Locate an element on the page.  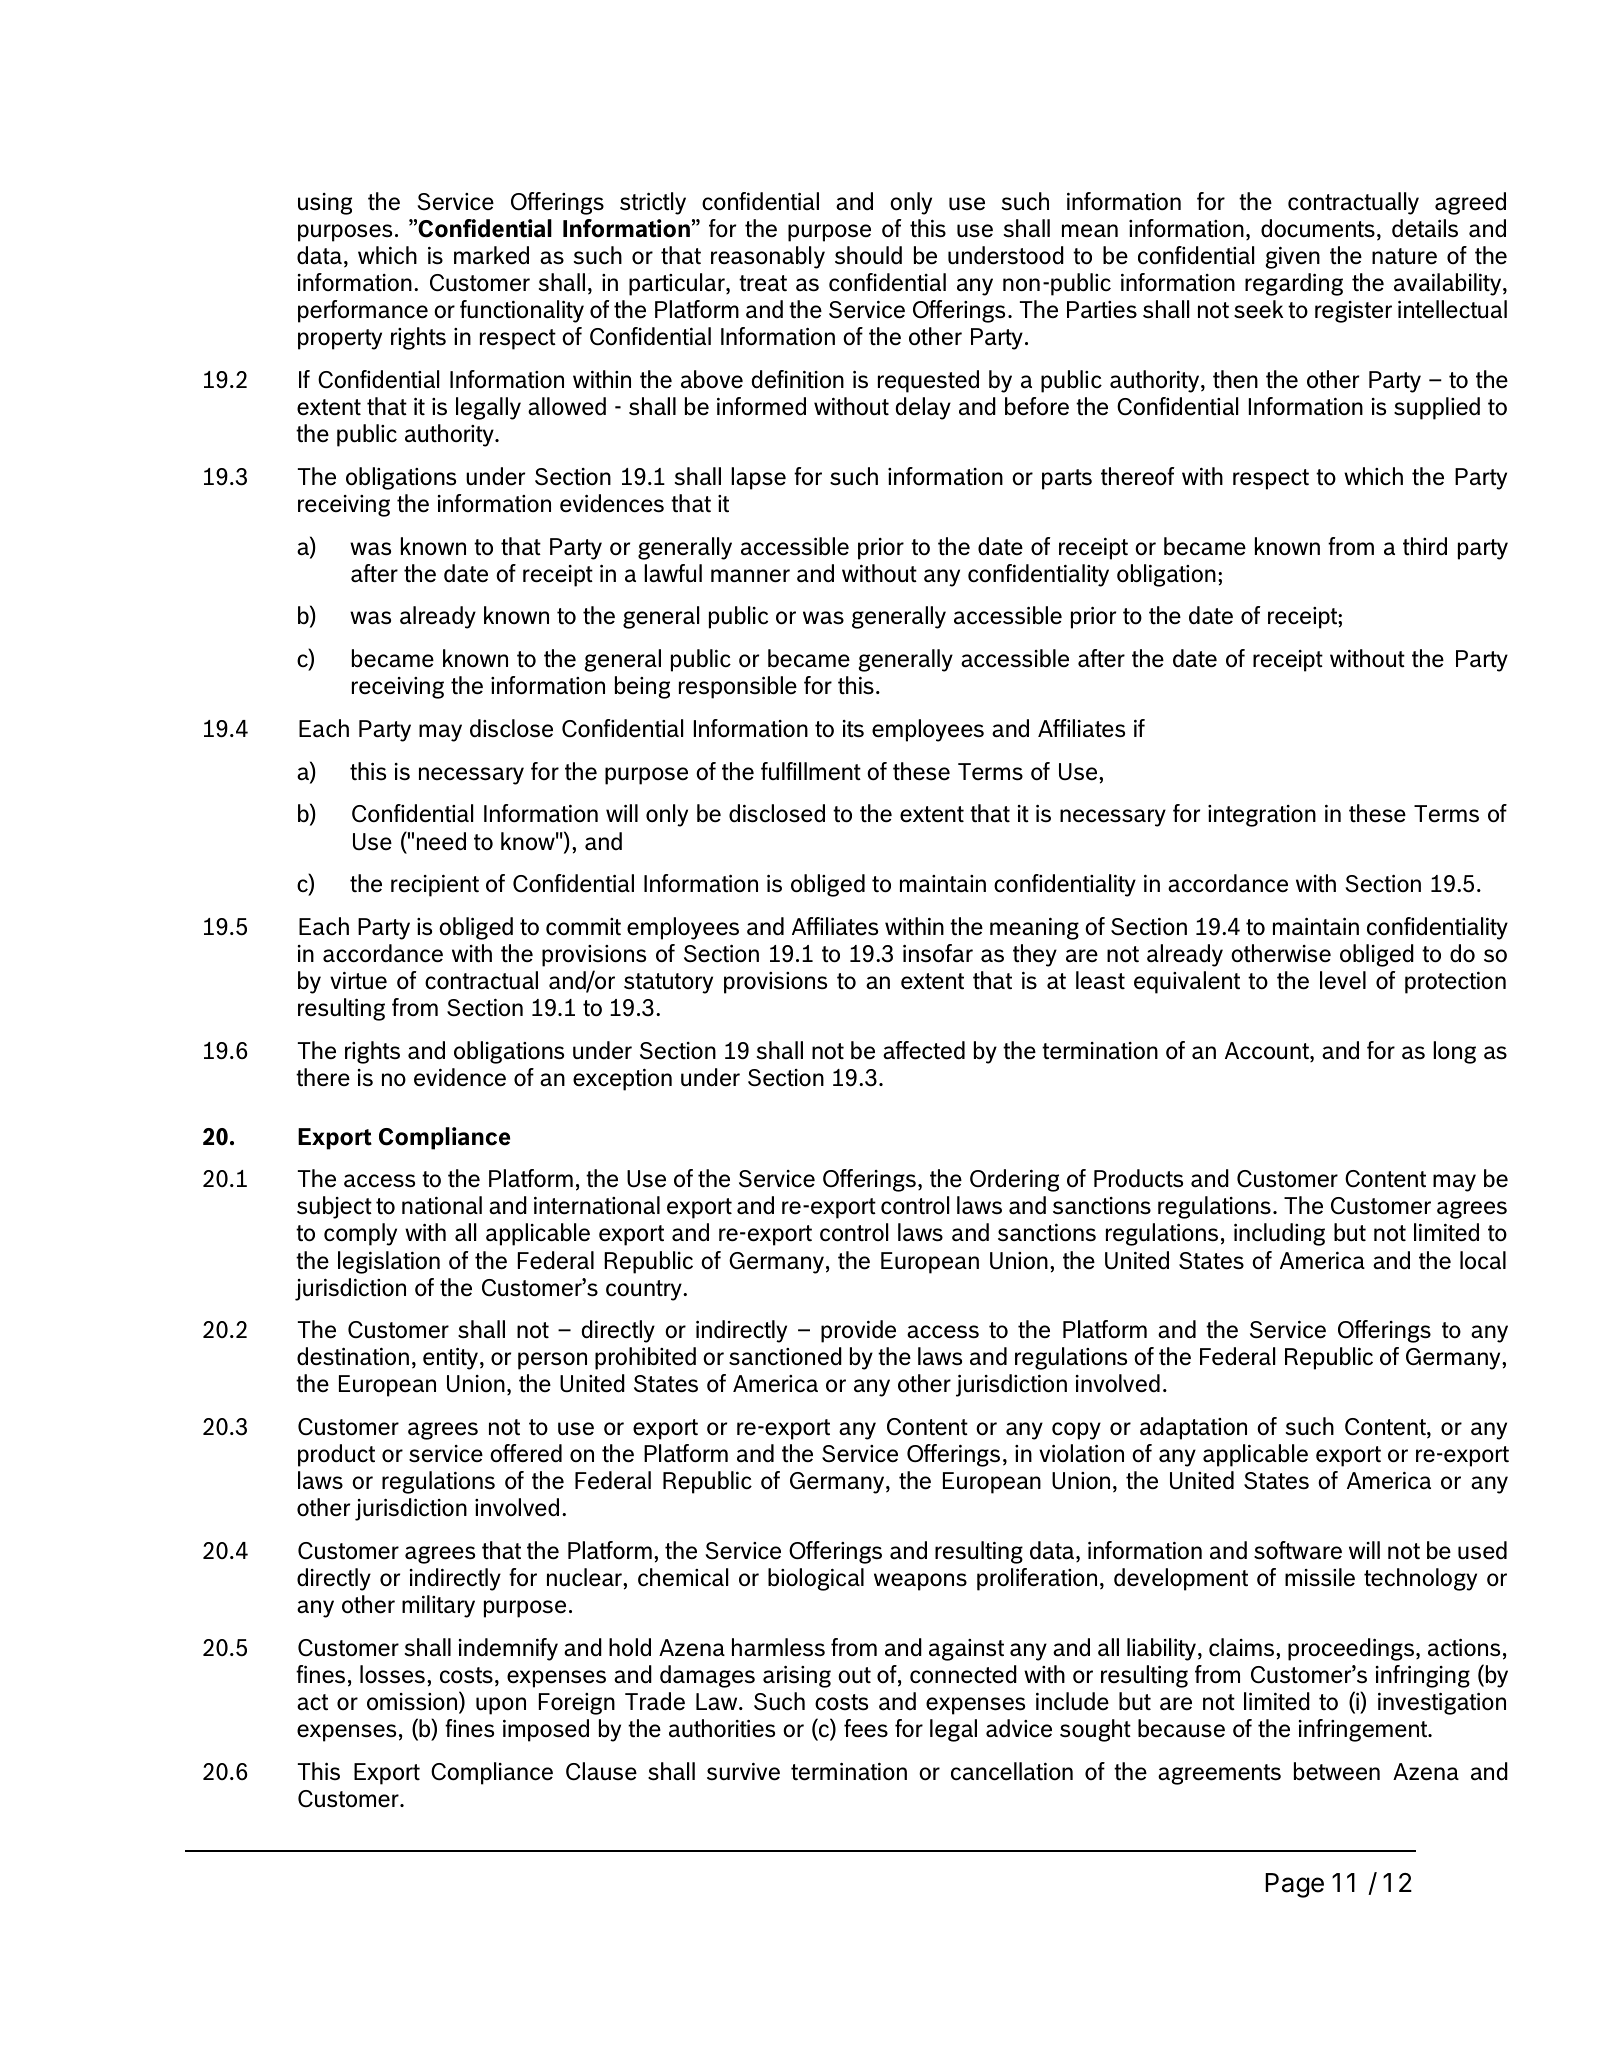
provide is located at coordinates (858, 1331).
